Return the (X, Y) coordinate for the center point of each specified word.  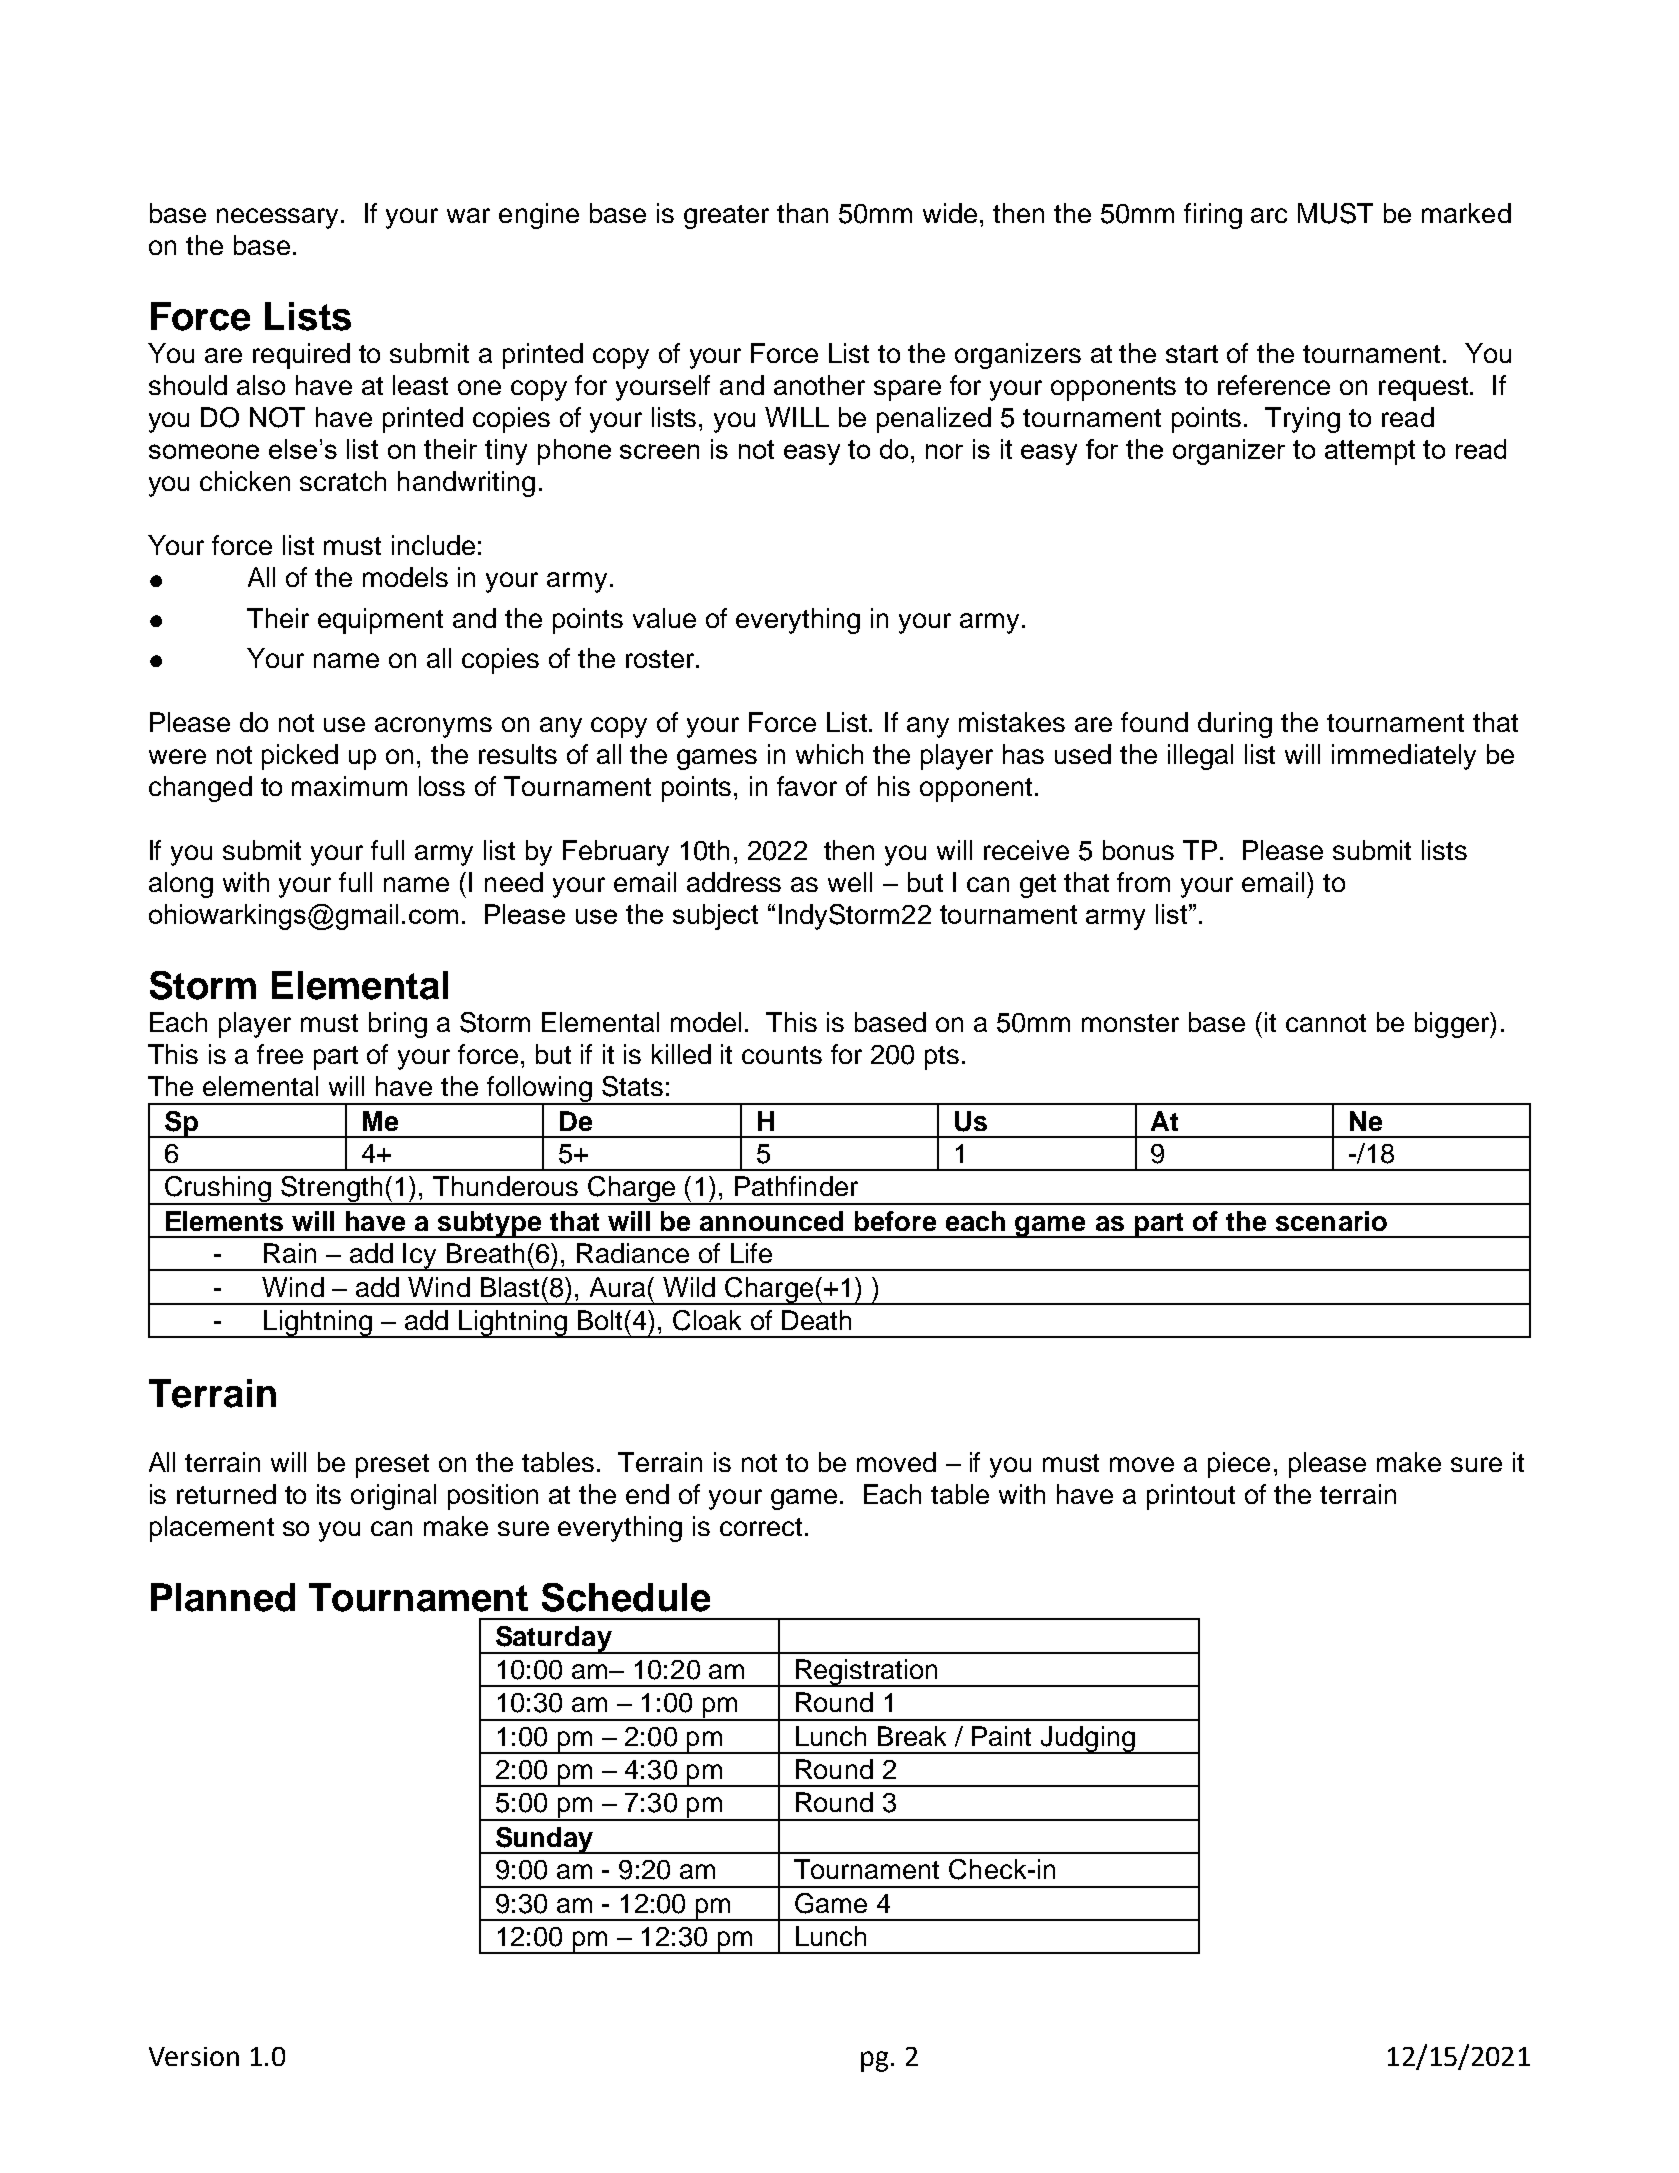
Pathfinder (796, 1186)
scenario (1331, 1221)
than (802, 213)
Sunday (544, 1840)
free (280, 1054)
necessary (279, 218)
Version (194, 2056)
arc (1269, 215)
